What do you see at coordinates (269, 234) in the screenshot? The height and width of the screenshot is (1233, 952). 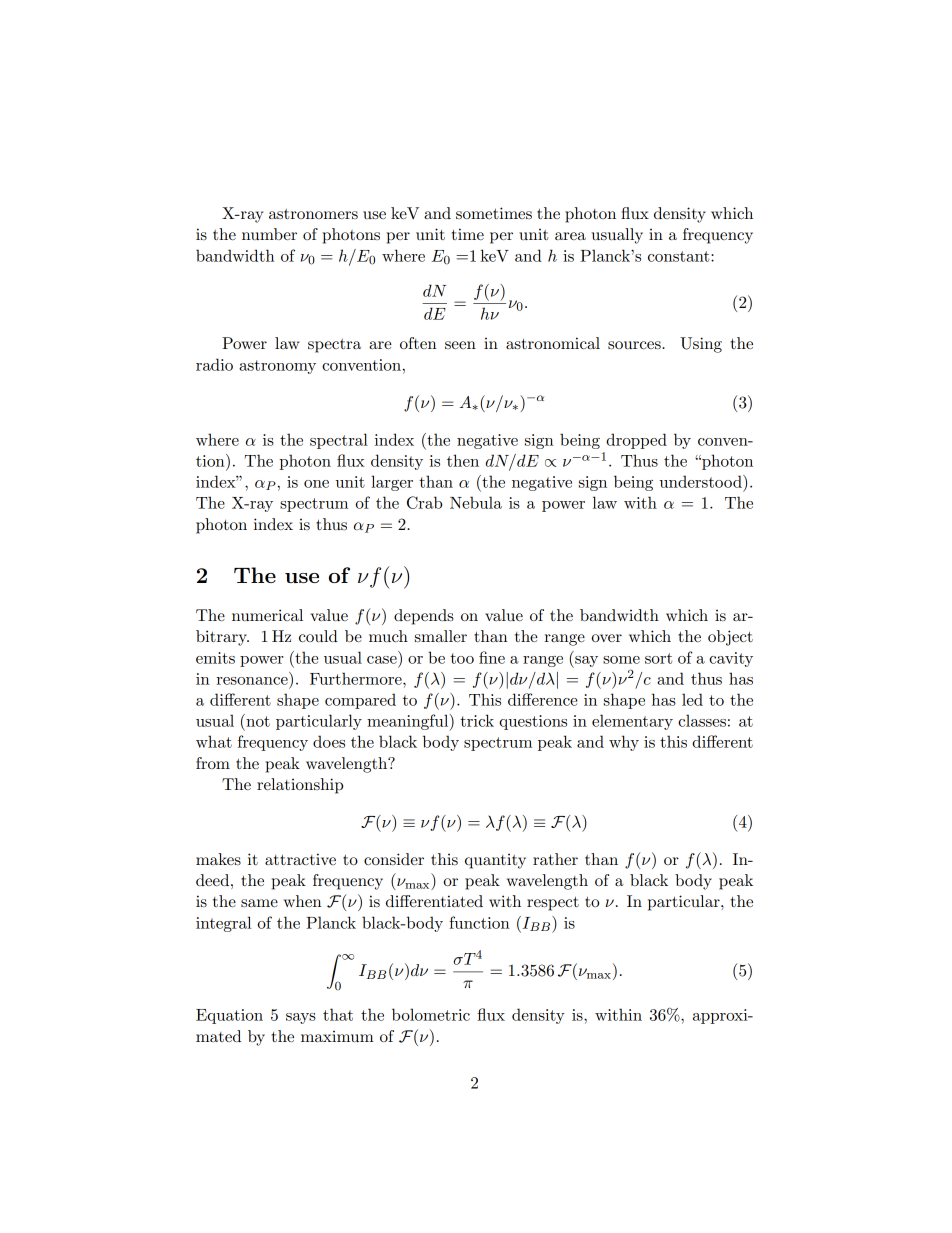 I see `number` at bounding box center [269, 234].
